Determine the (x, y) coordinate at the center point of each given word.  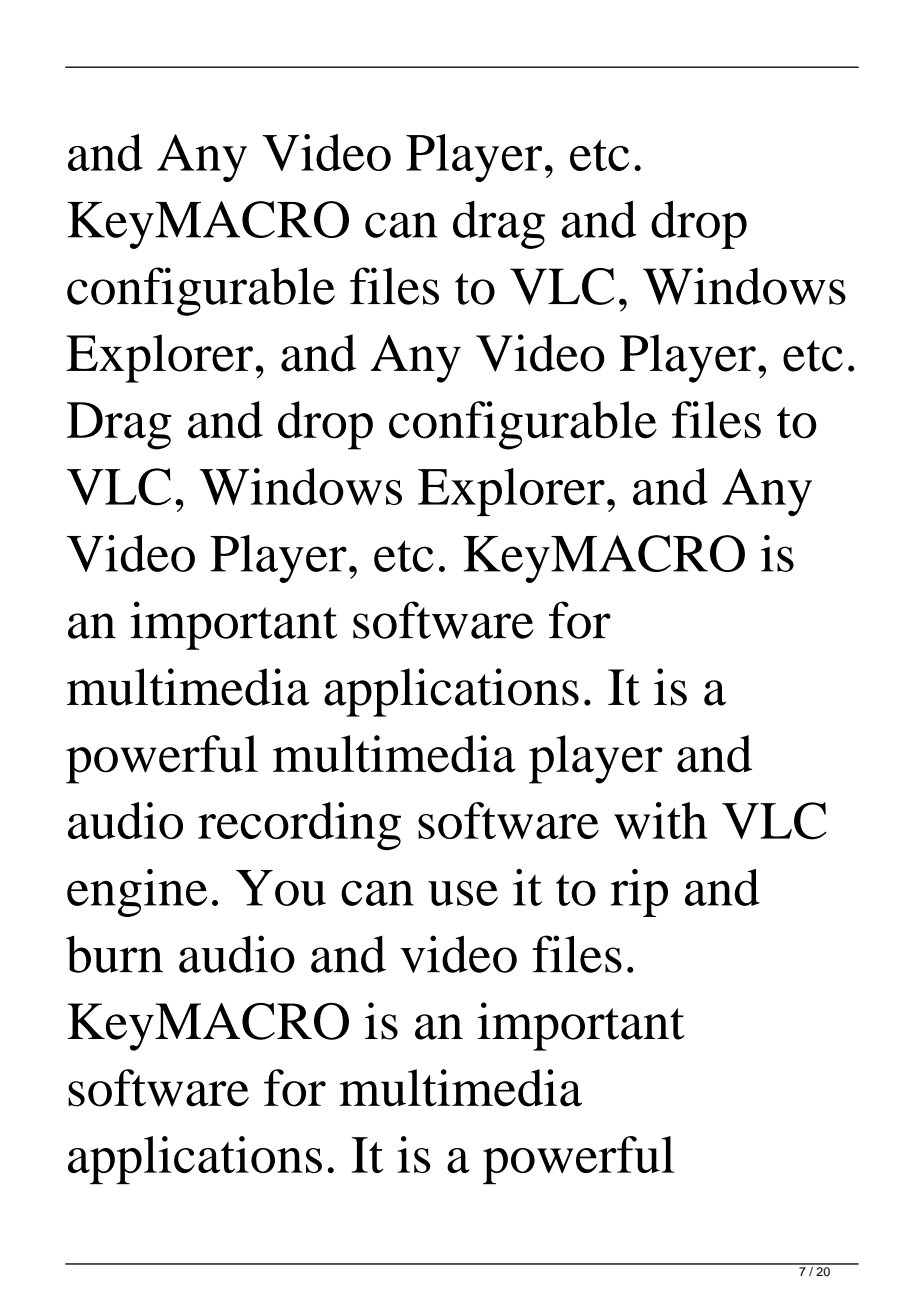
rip (639, 893)
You (281, 888)
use (463, 893)
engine (137, 893)
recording (299, 826)
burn (114, 954)
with (661, 820)
